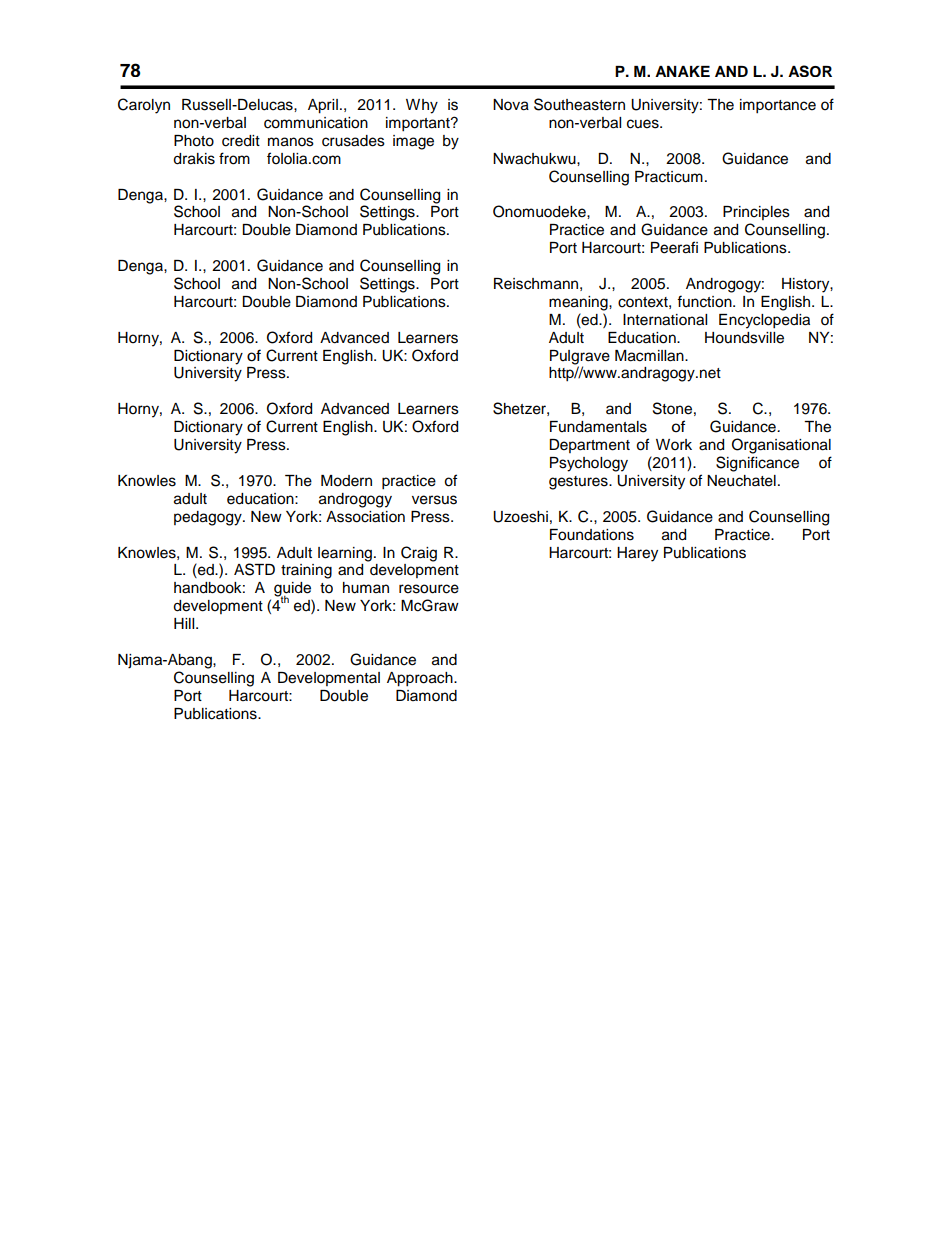 This image has height=1233, width=952. I want to click on cues, so click(644, 124).
